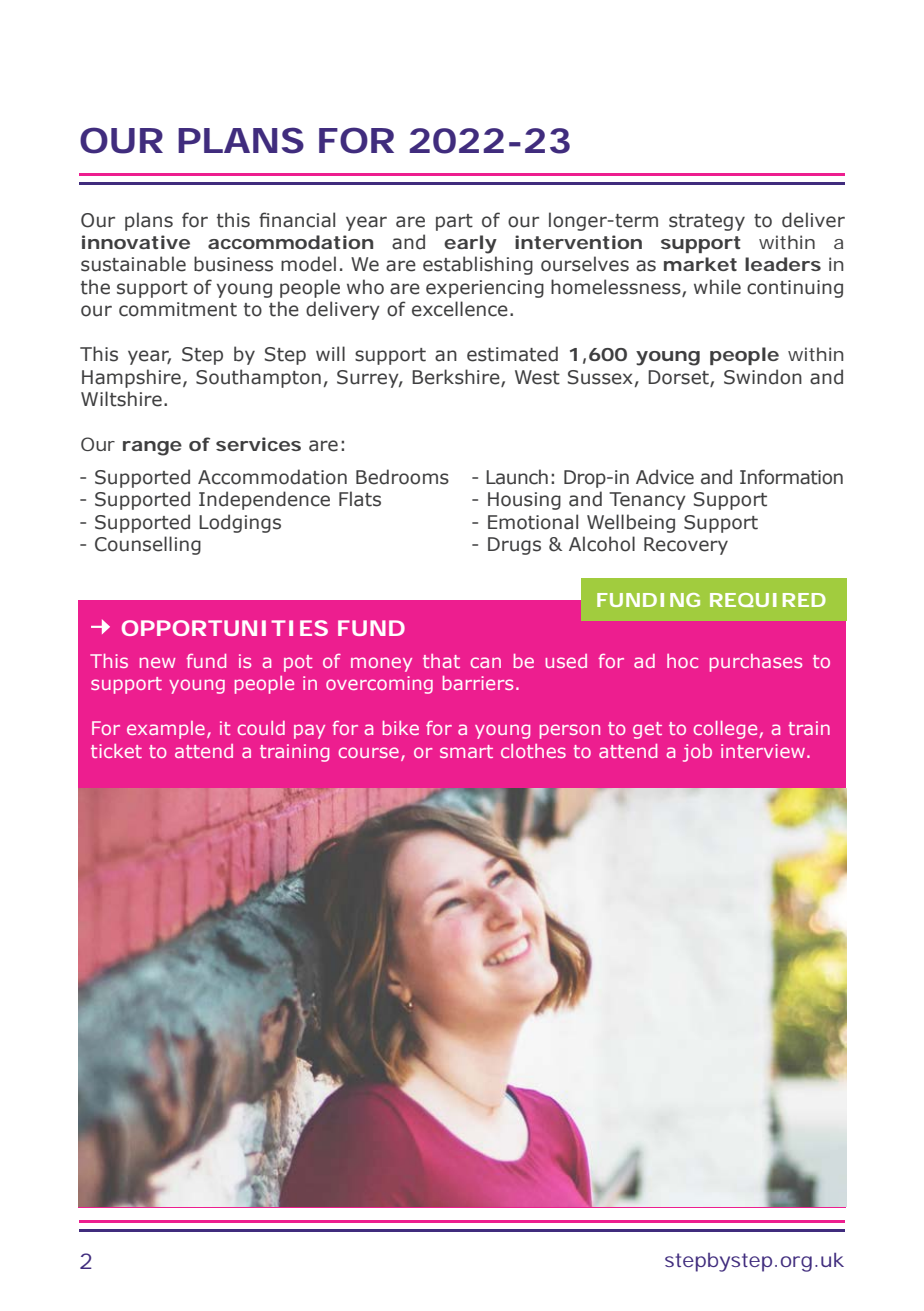  Describe the element at coordinates (707, 222) in the screenshot. I see `strategy` at that location.
